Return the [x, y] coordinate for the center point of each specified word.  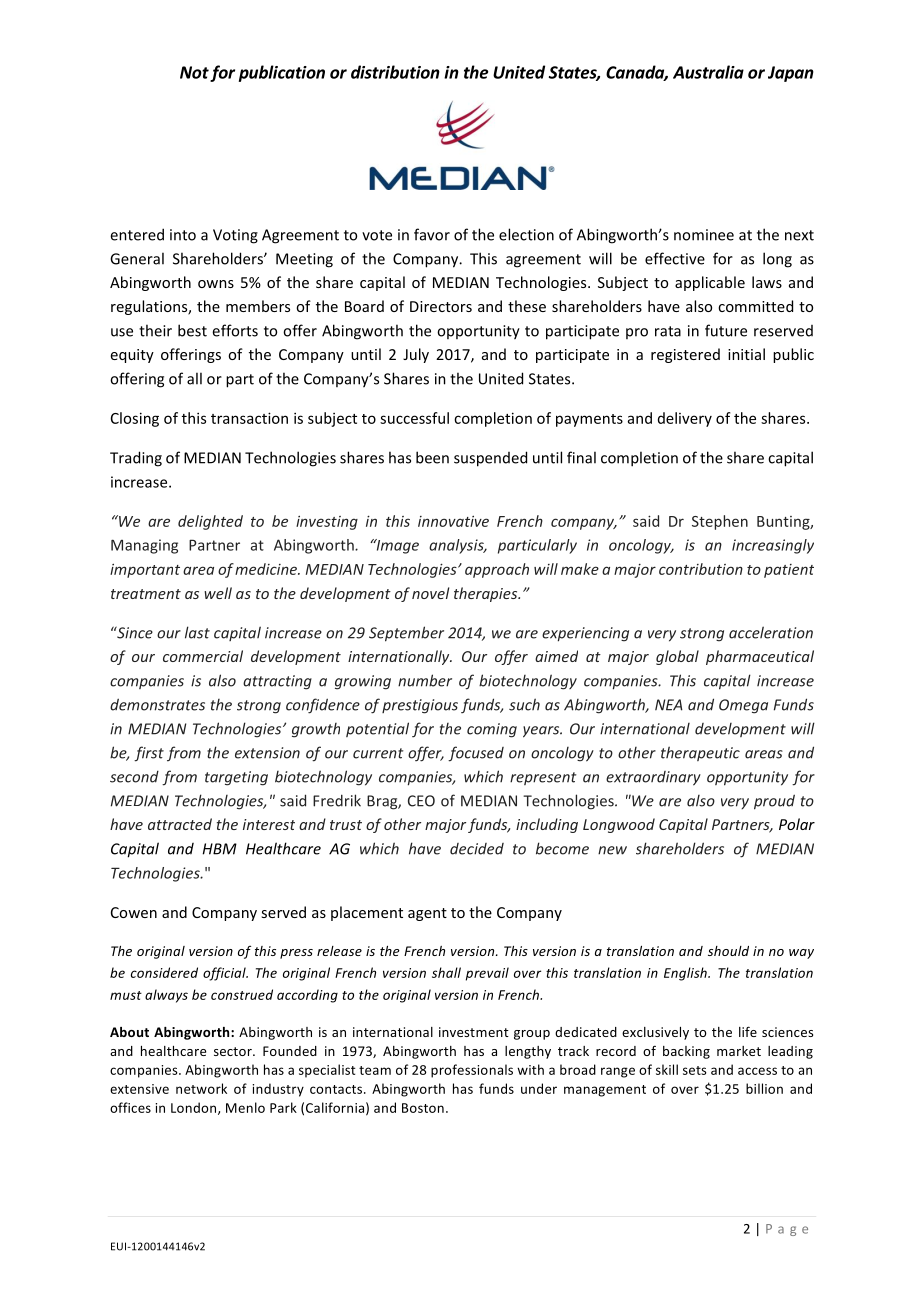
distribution [395, 72]
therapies [487, 594]
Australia [708, 72]
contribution [701, 569]
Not [194, 72]
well [218, 593]
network [201, 1088]
